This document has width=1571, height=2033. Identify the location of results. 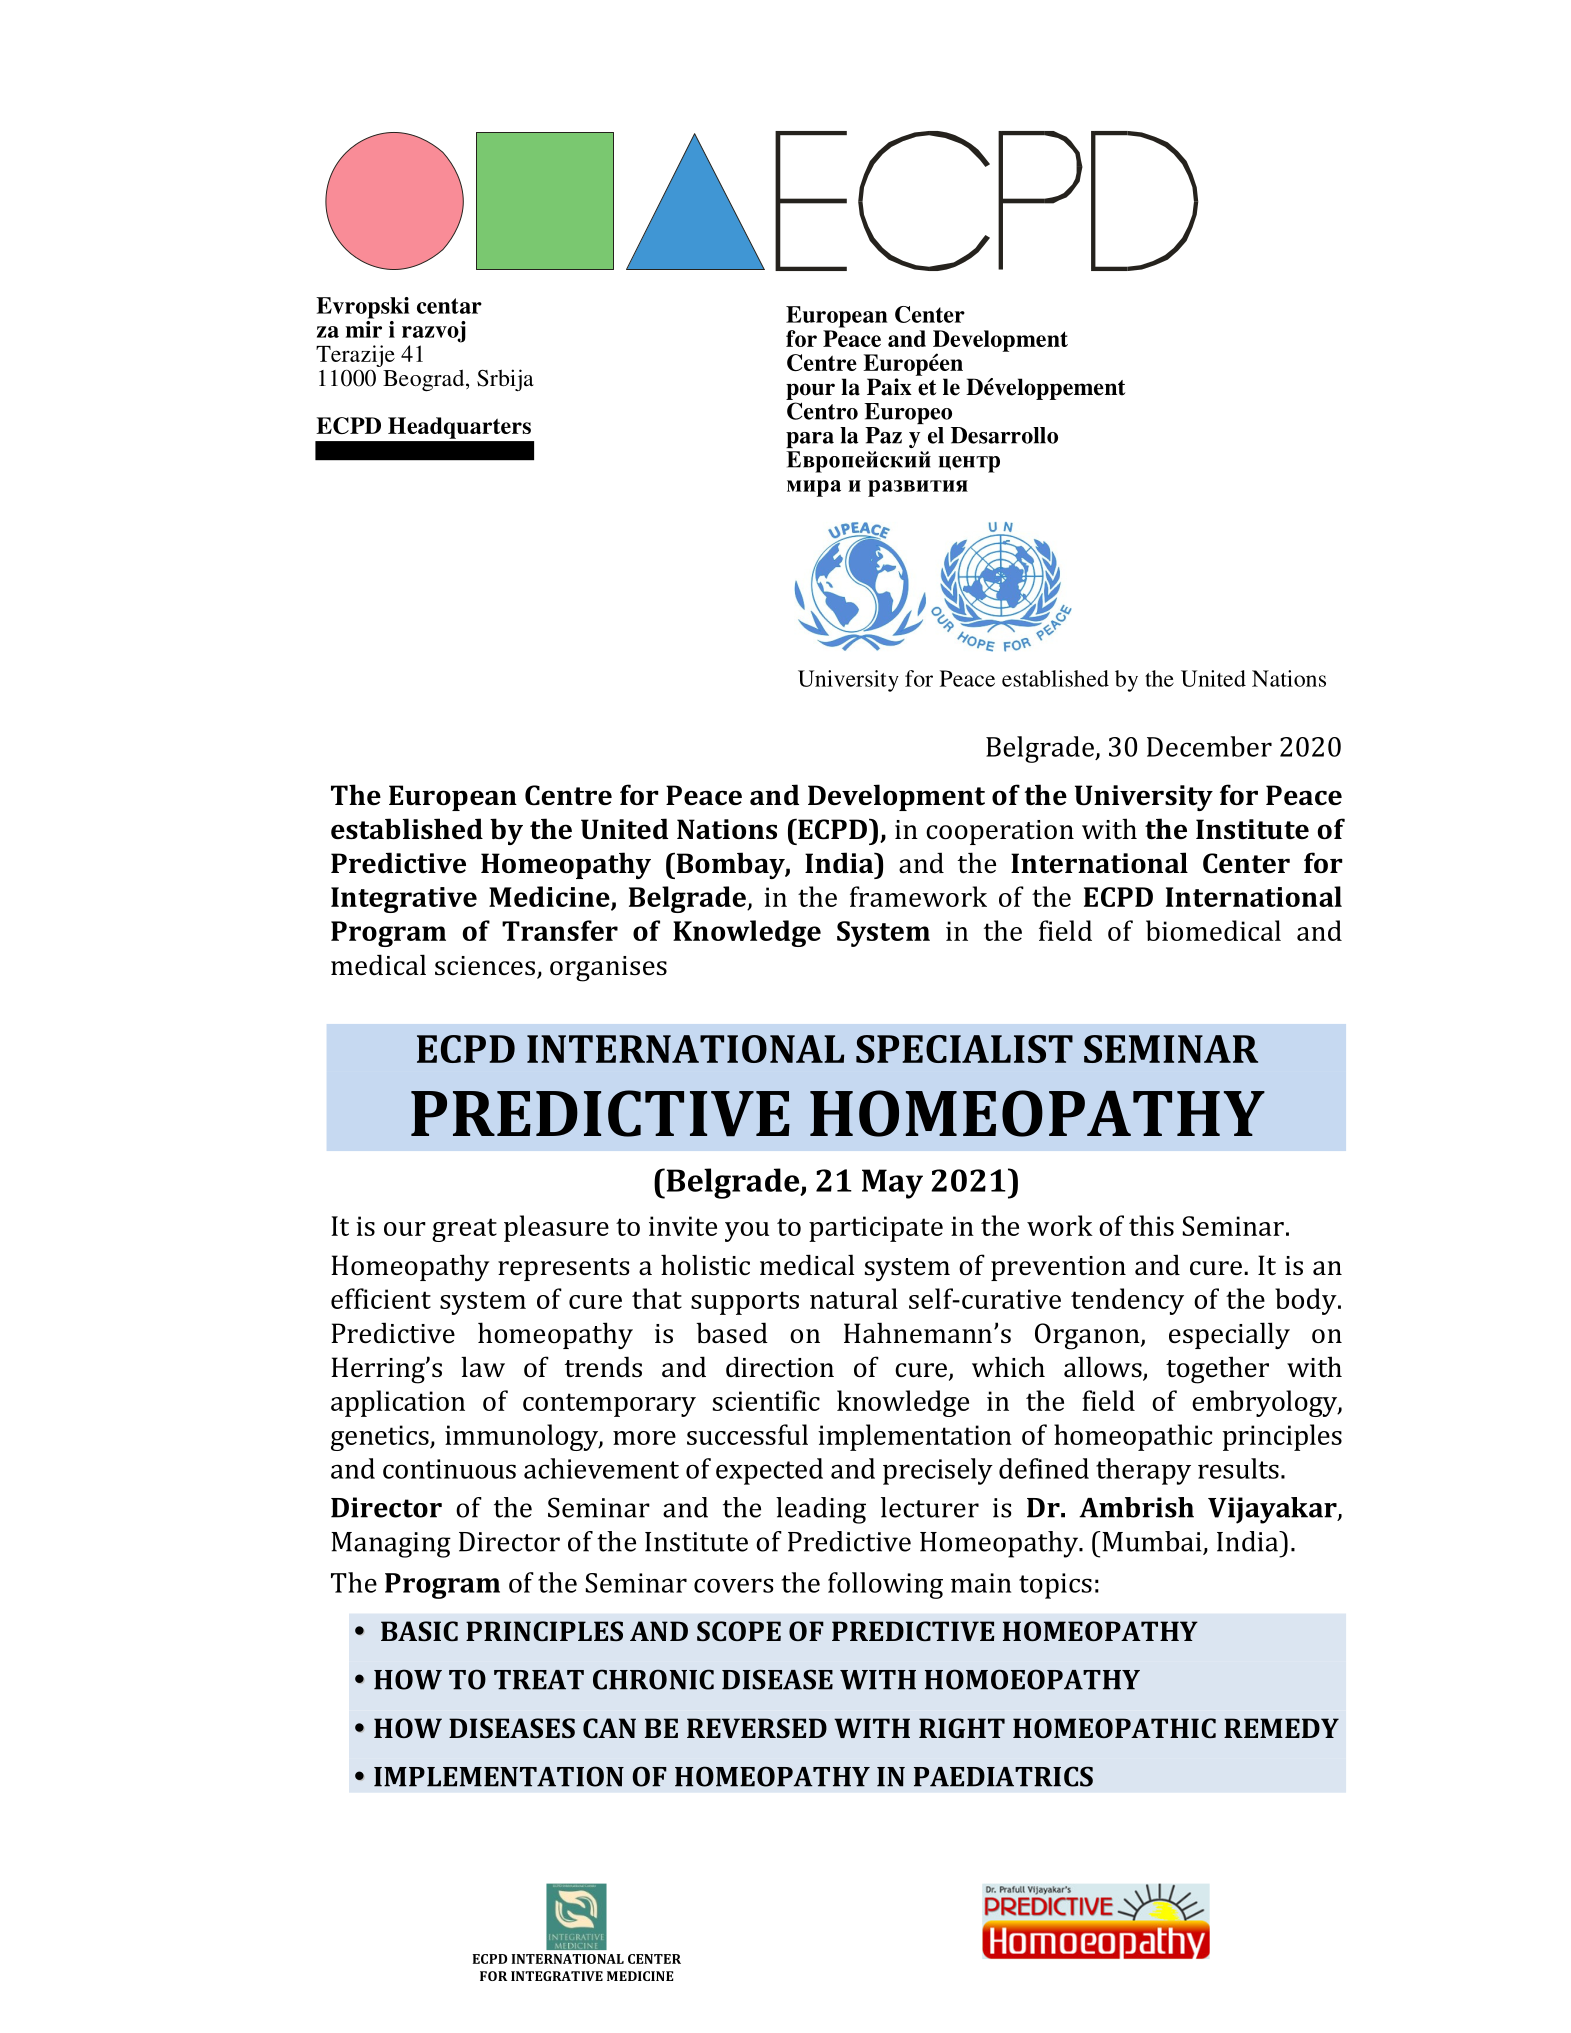
(1238, 1468).
